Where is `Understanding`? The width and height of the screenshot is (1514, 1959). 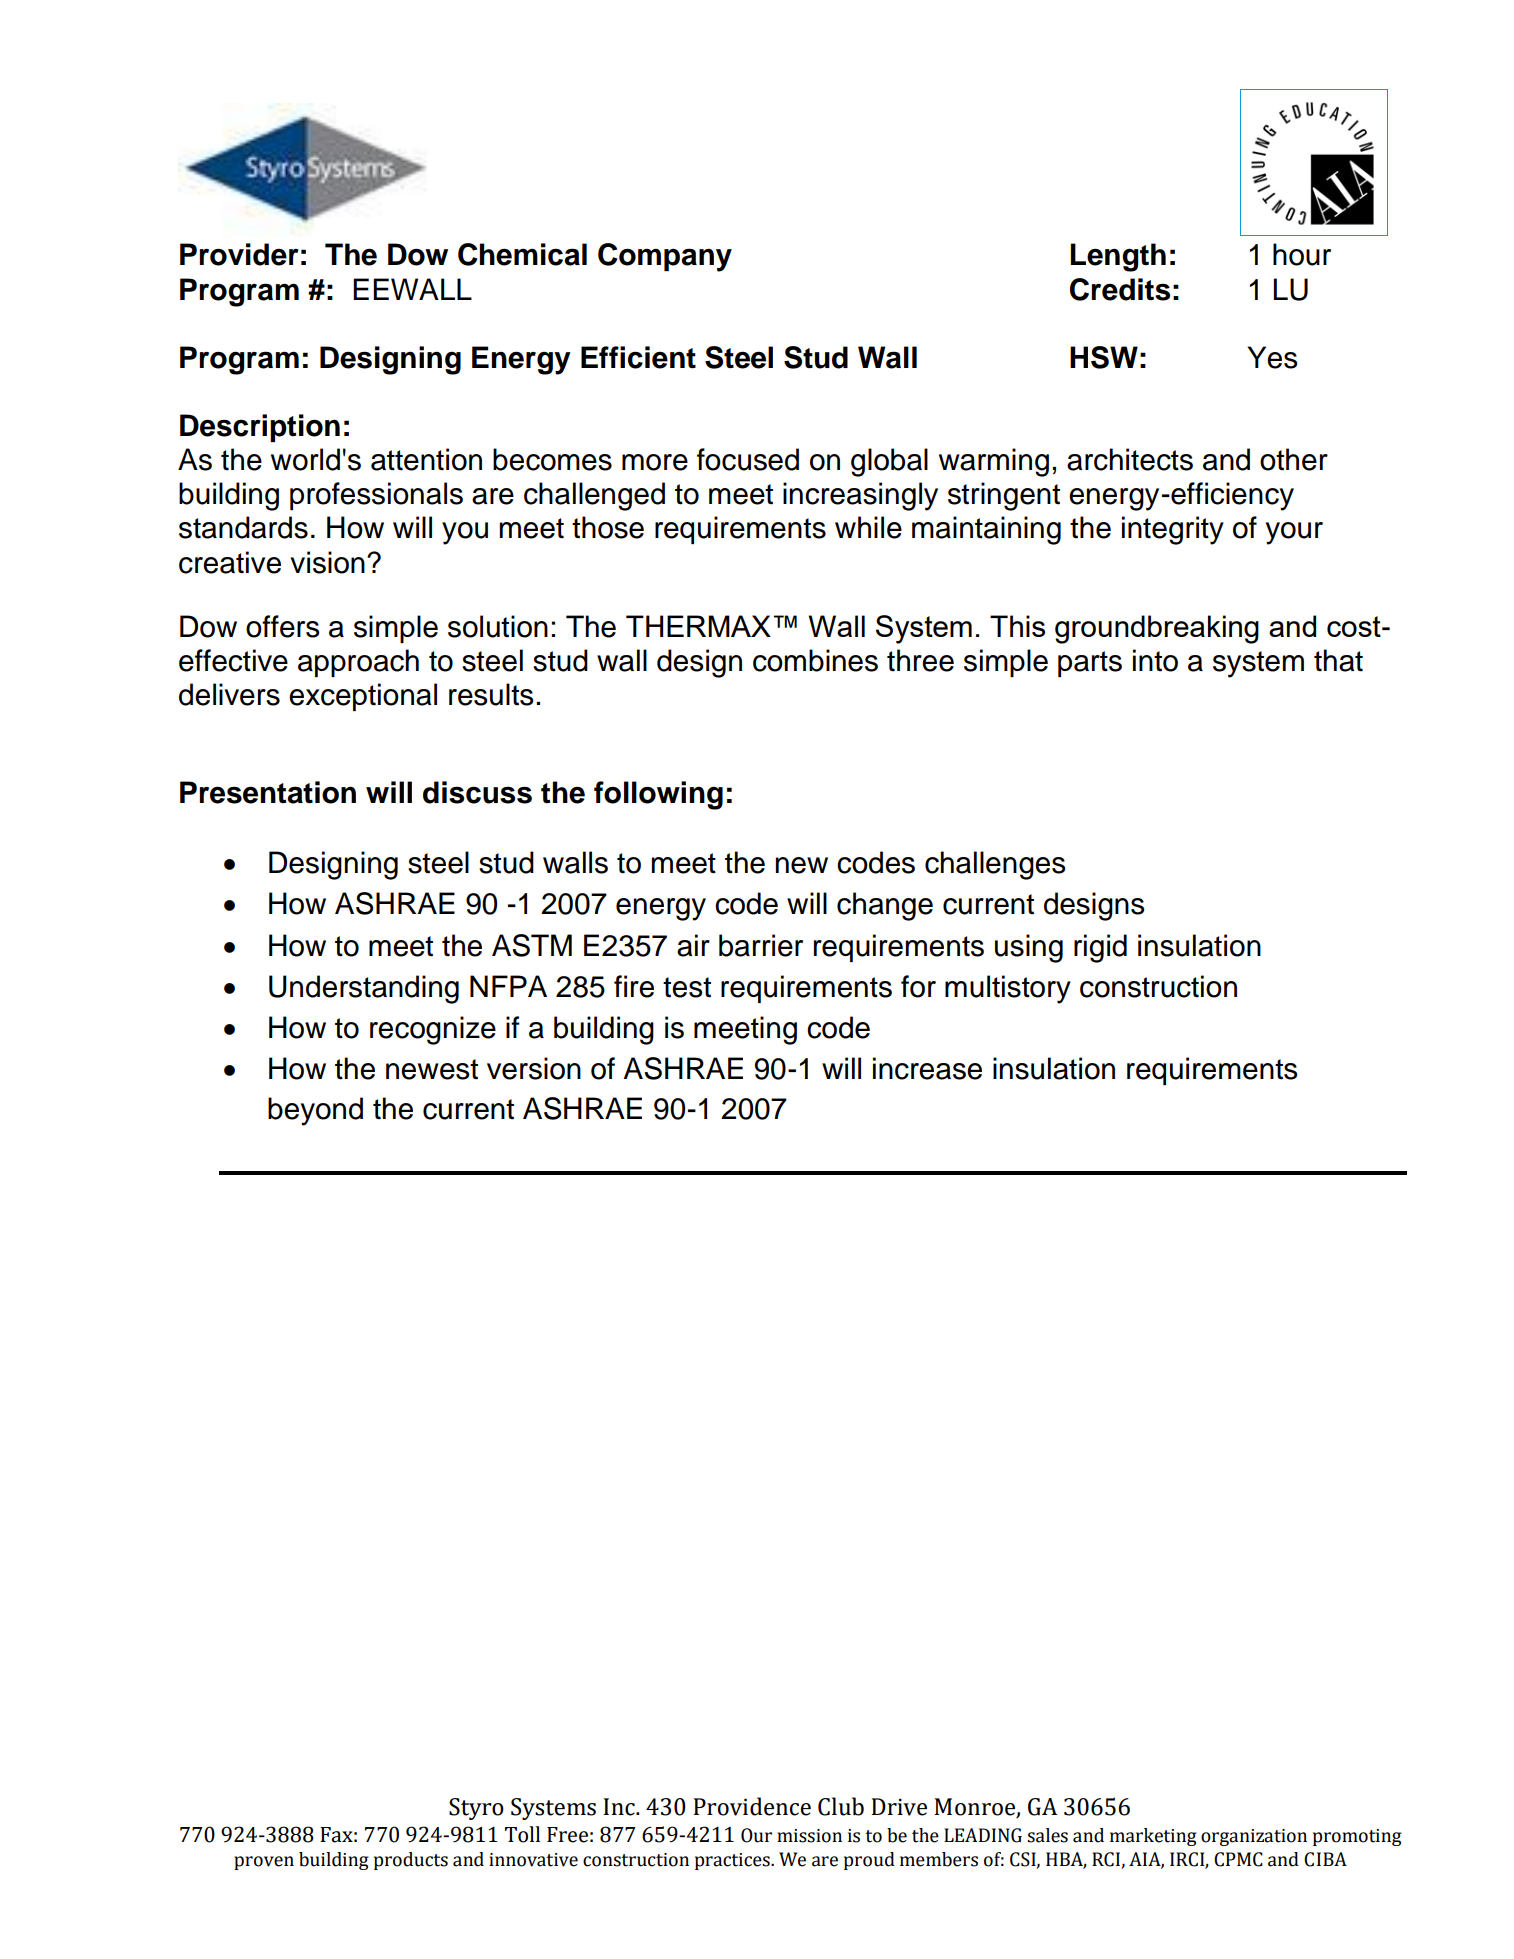 Understanding is located at coordinates (364, 989).
